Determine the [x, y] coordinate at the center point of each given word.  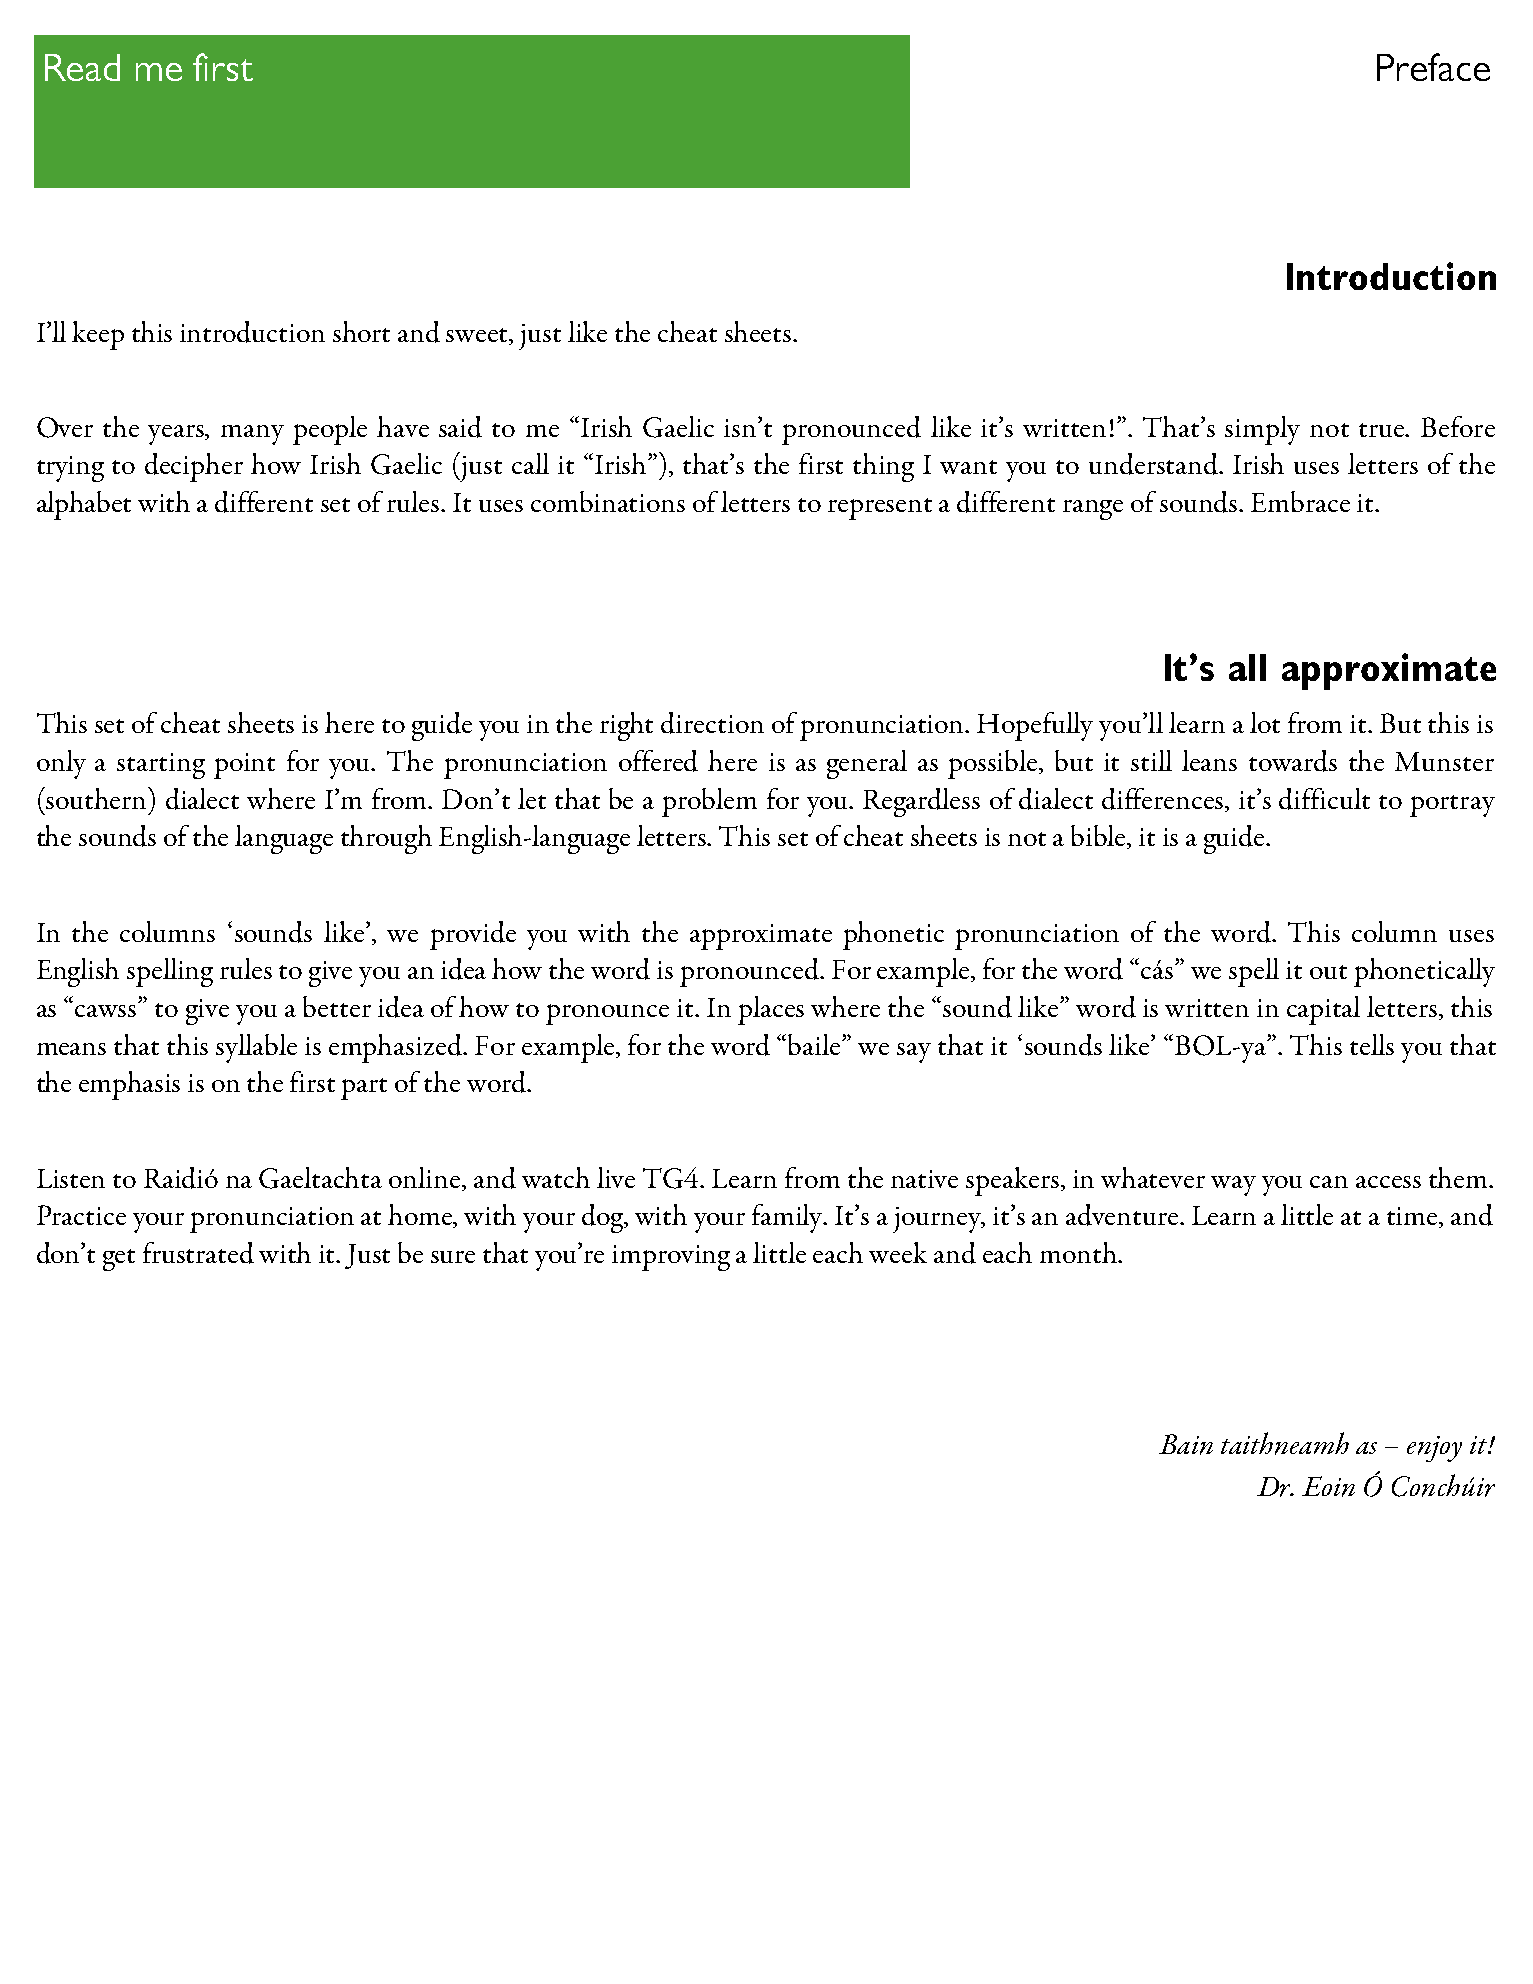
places [771, 1010]
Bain [1186, 1444]
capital [1323, 1010]
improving [671, 1258]
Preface [1433, 67]
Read [82, 67]
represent [880, 509]
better [337, 1006]
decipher [194, 467]
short [361, 331]
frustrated [198, 1253]
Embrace [1300, 501]
